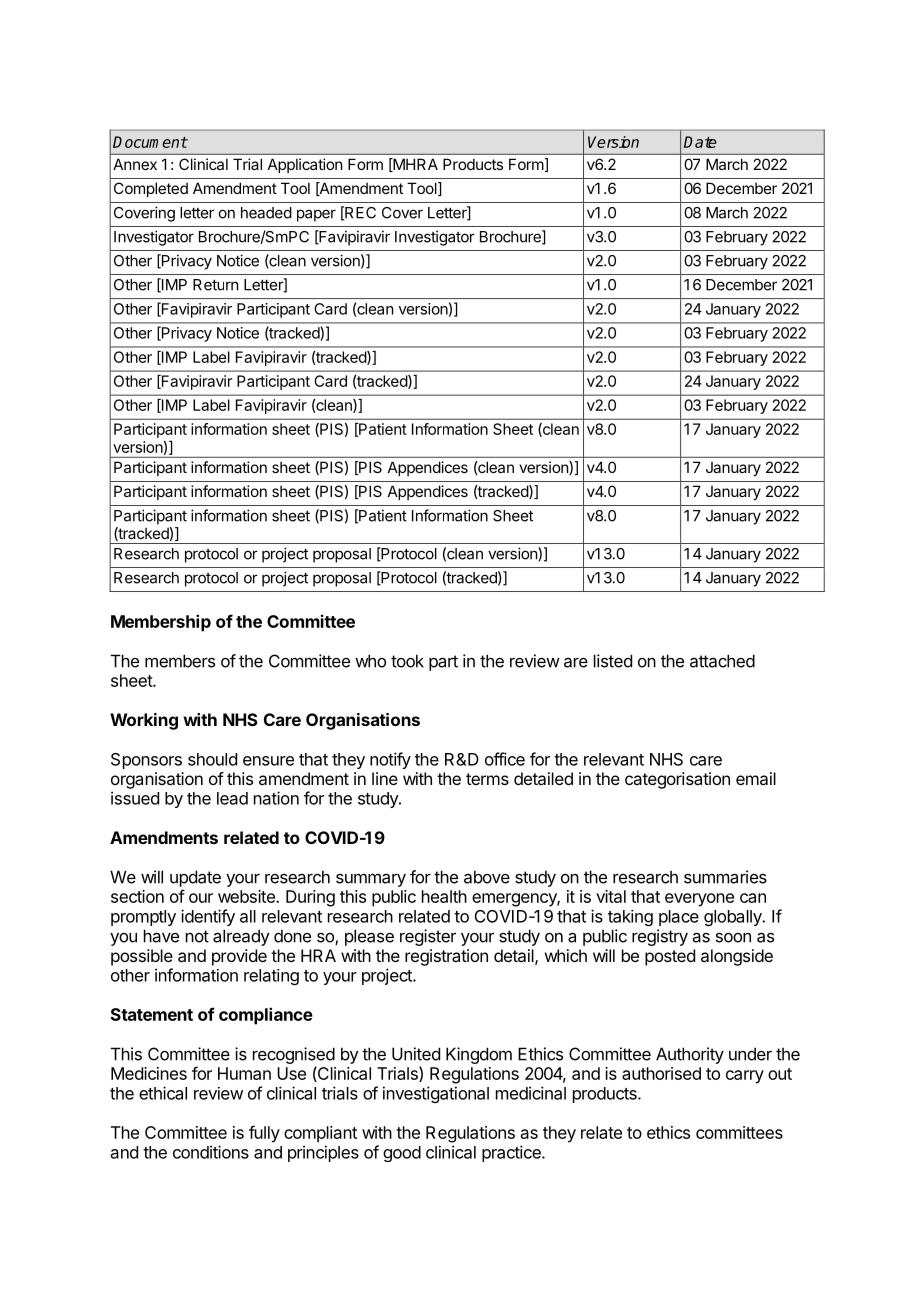 This screenshot has width=924, height=1308. I want to click on Completed, so click(151, 189).
